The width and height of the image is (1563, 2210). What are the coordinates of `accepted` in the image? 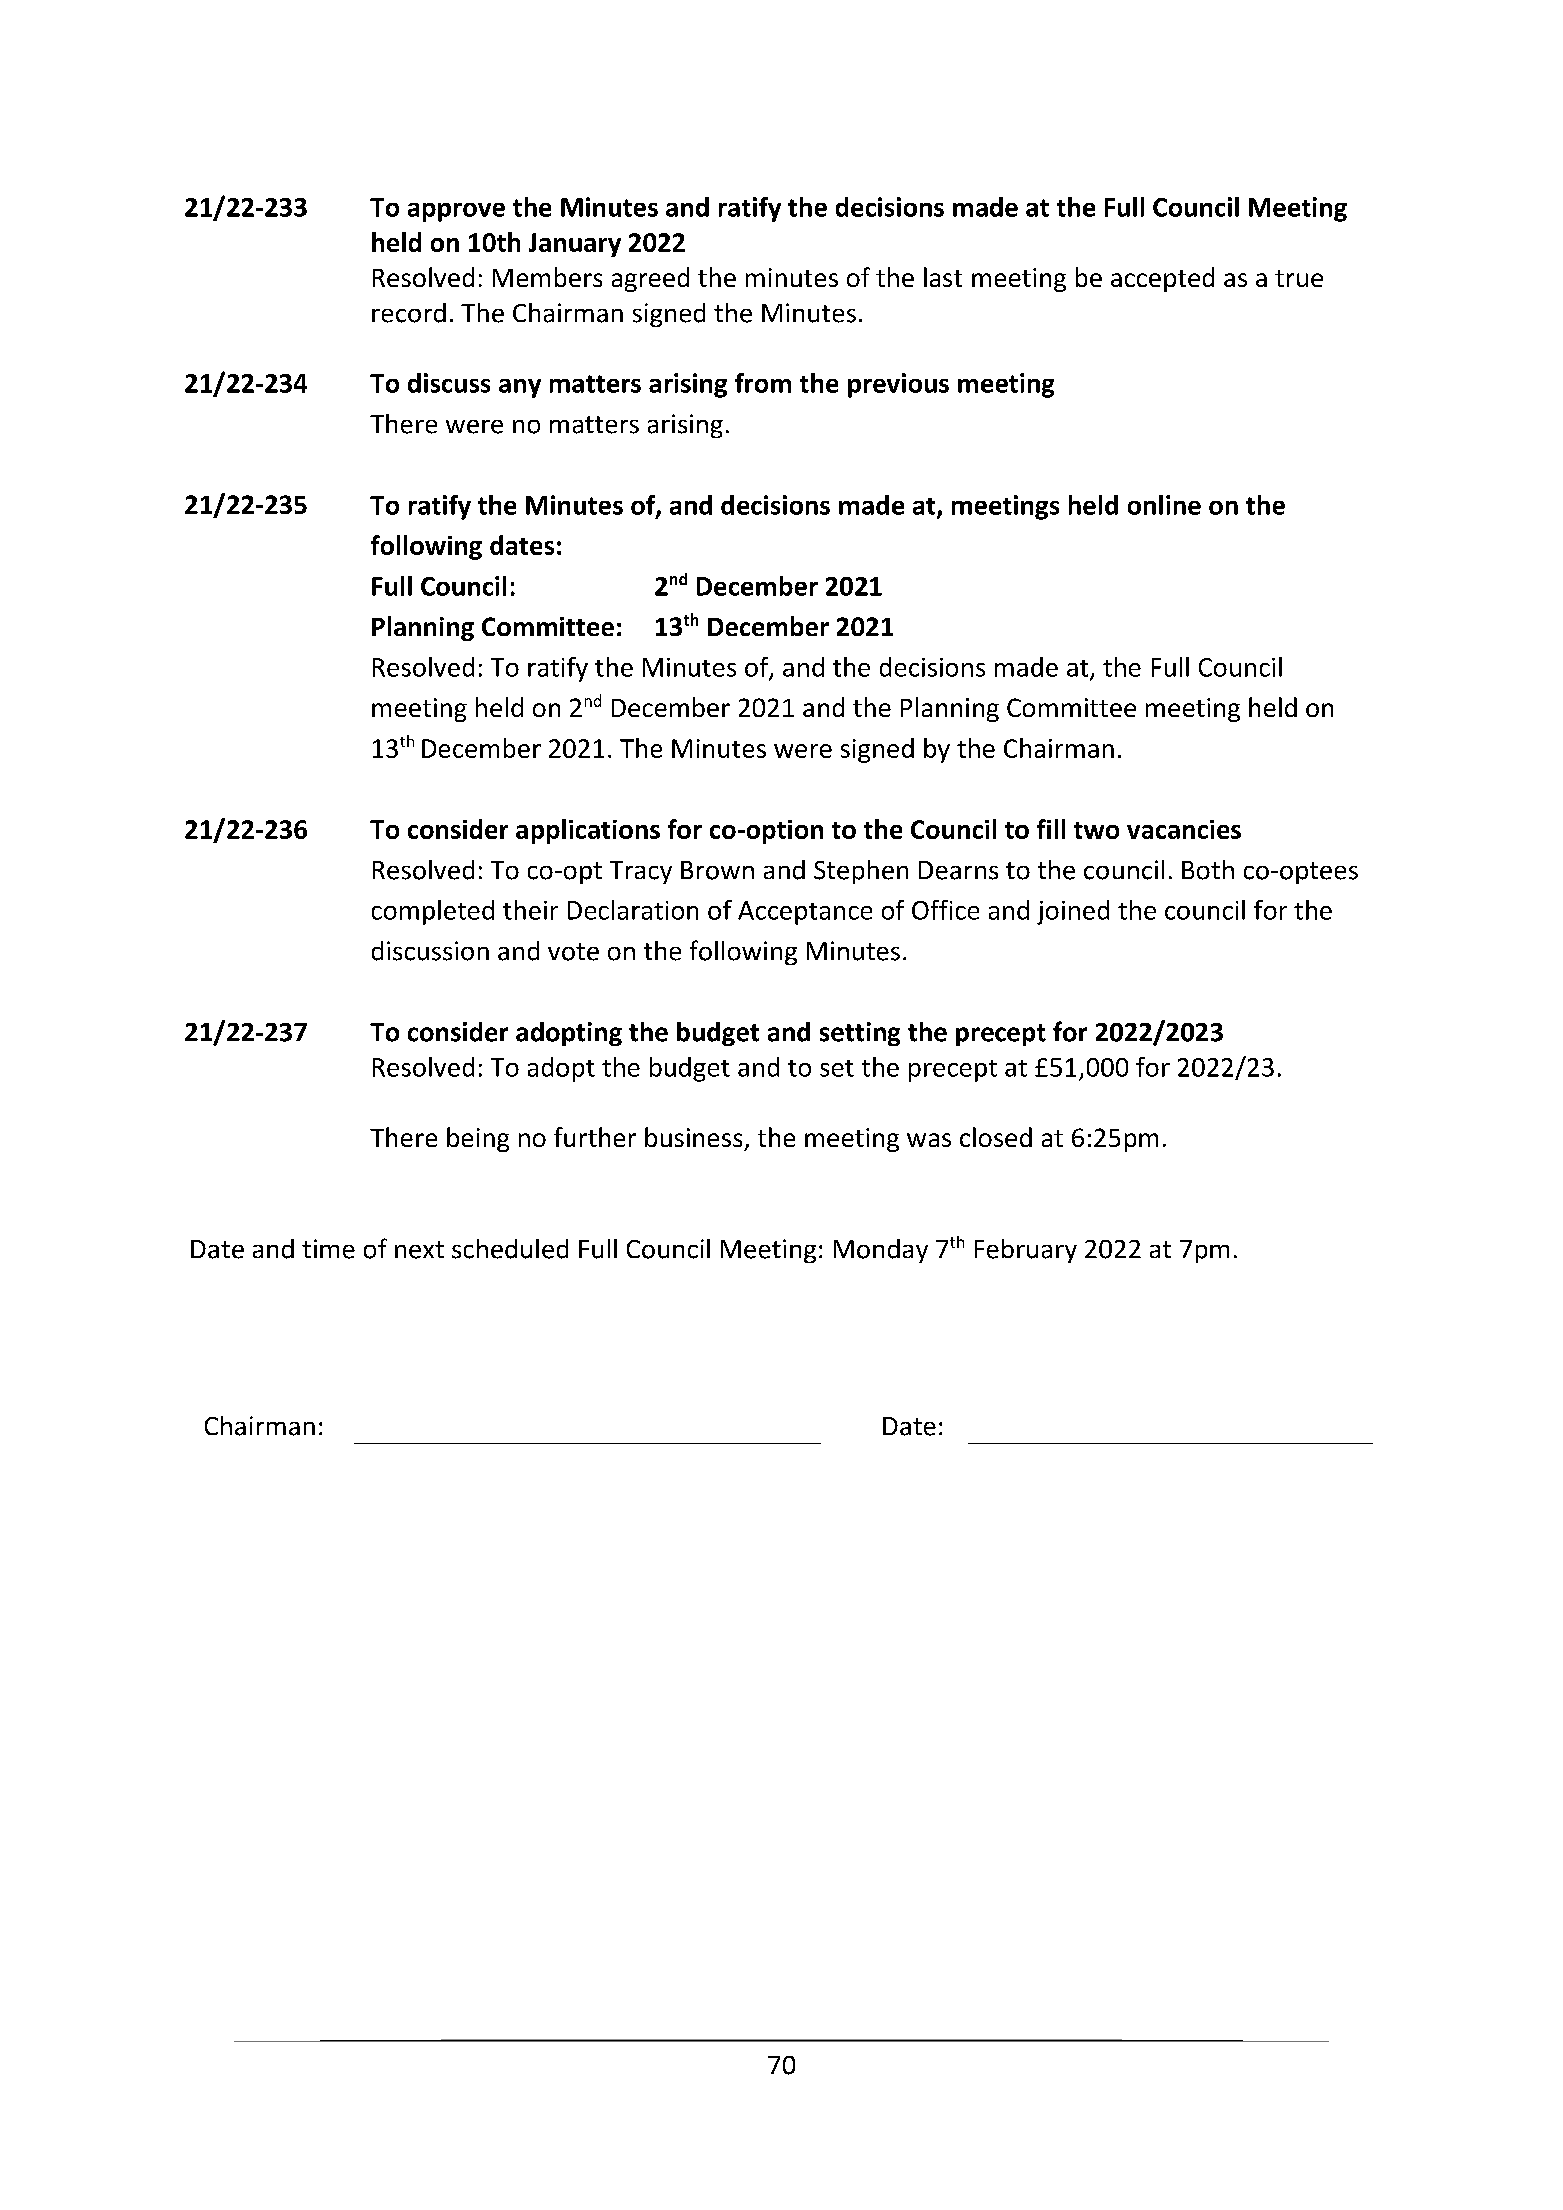 It's located at (1162, 279).
